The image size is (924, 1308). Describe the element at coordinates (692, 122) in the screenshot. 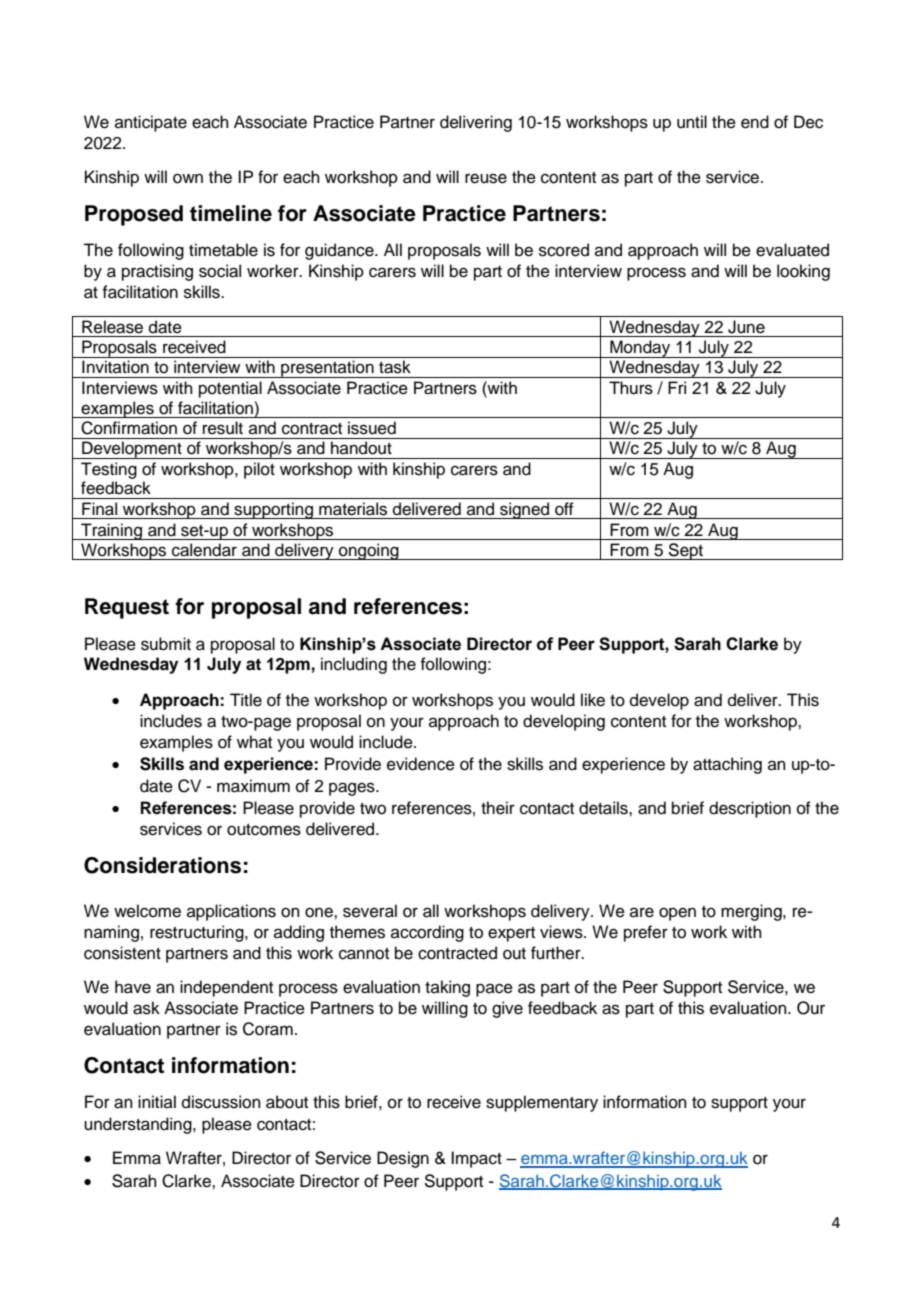

I see `until` at that location.
